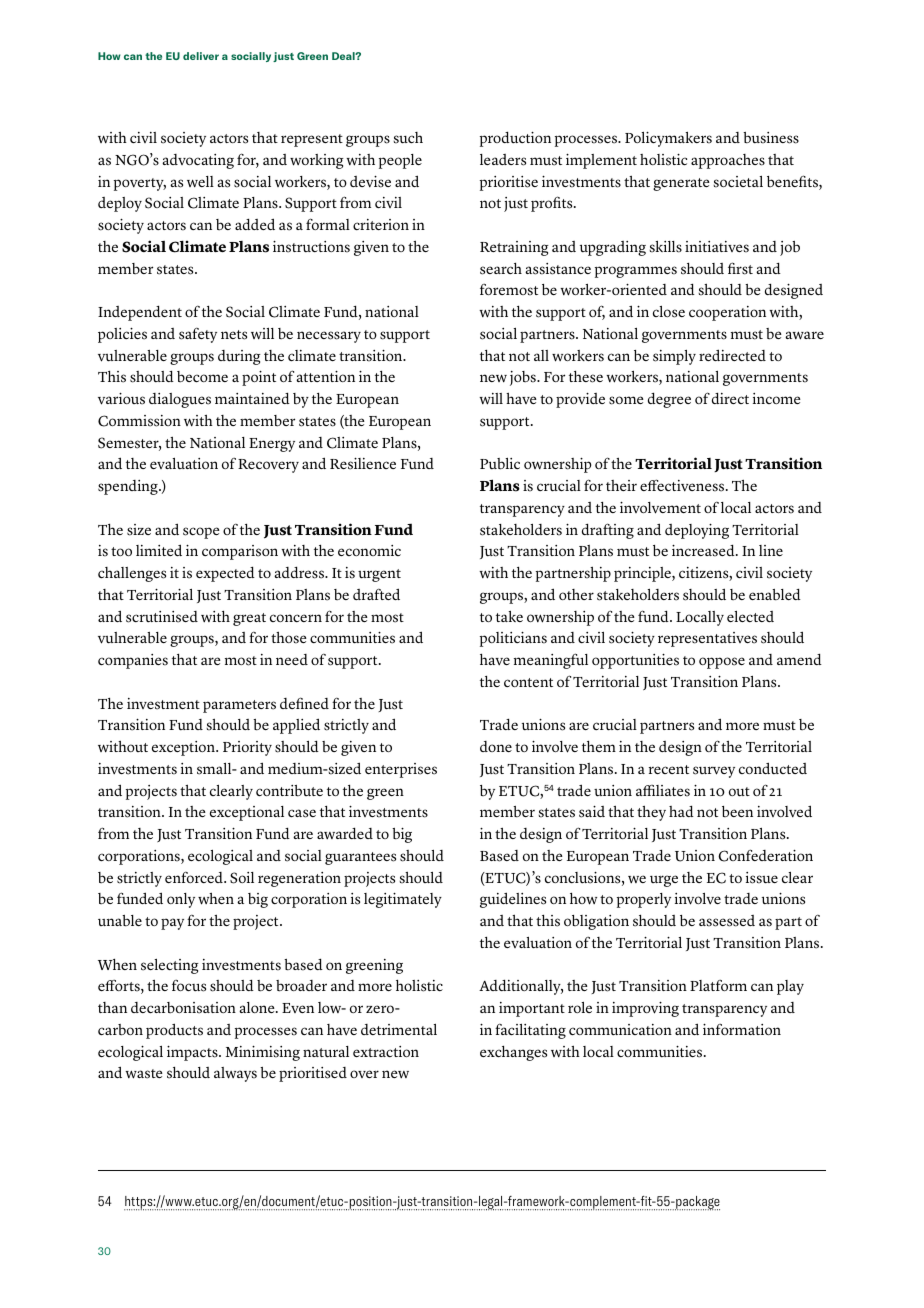 Image resolution: width=924 pixels, height=1308 pixels. What do you see at coordinates (198, 335) in the screenshot?
I see `safety` at bounding box center [198, 335].
